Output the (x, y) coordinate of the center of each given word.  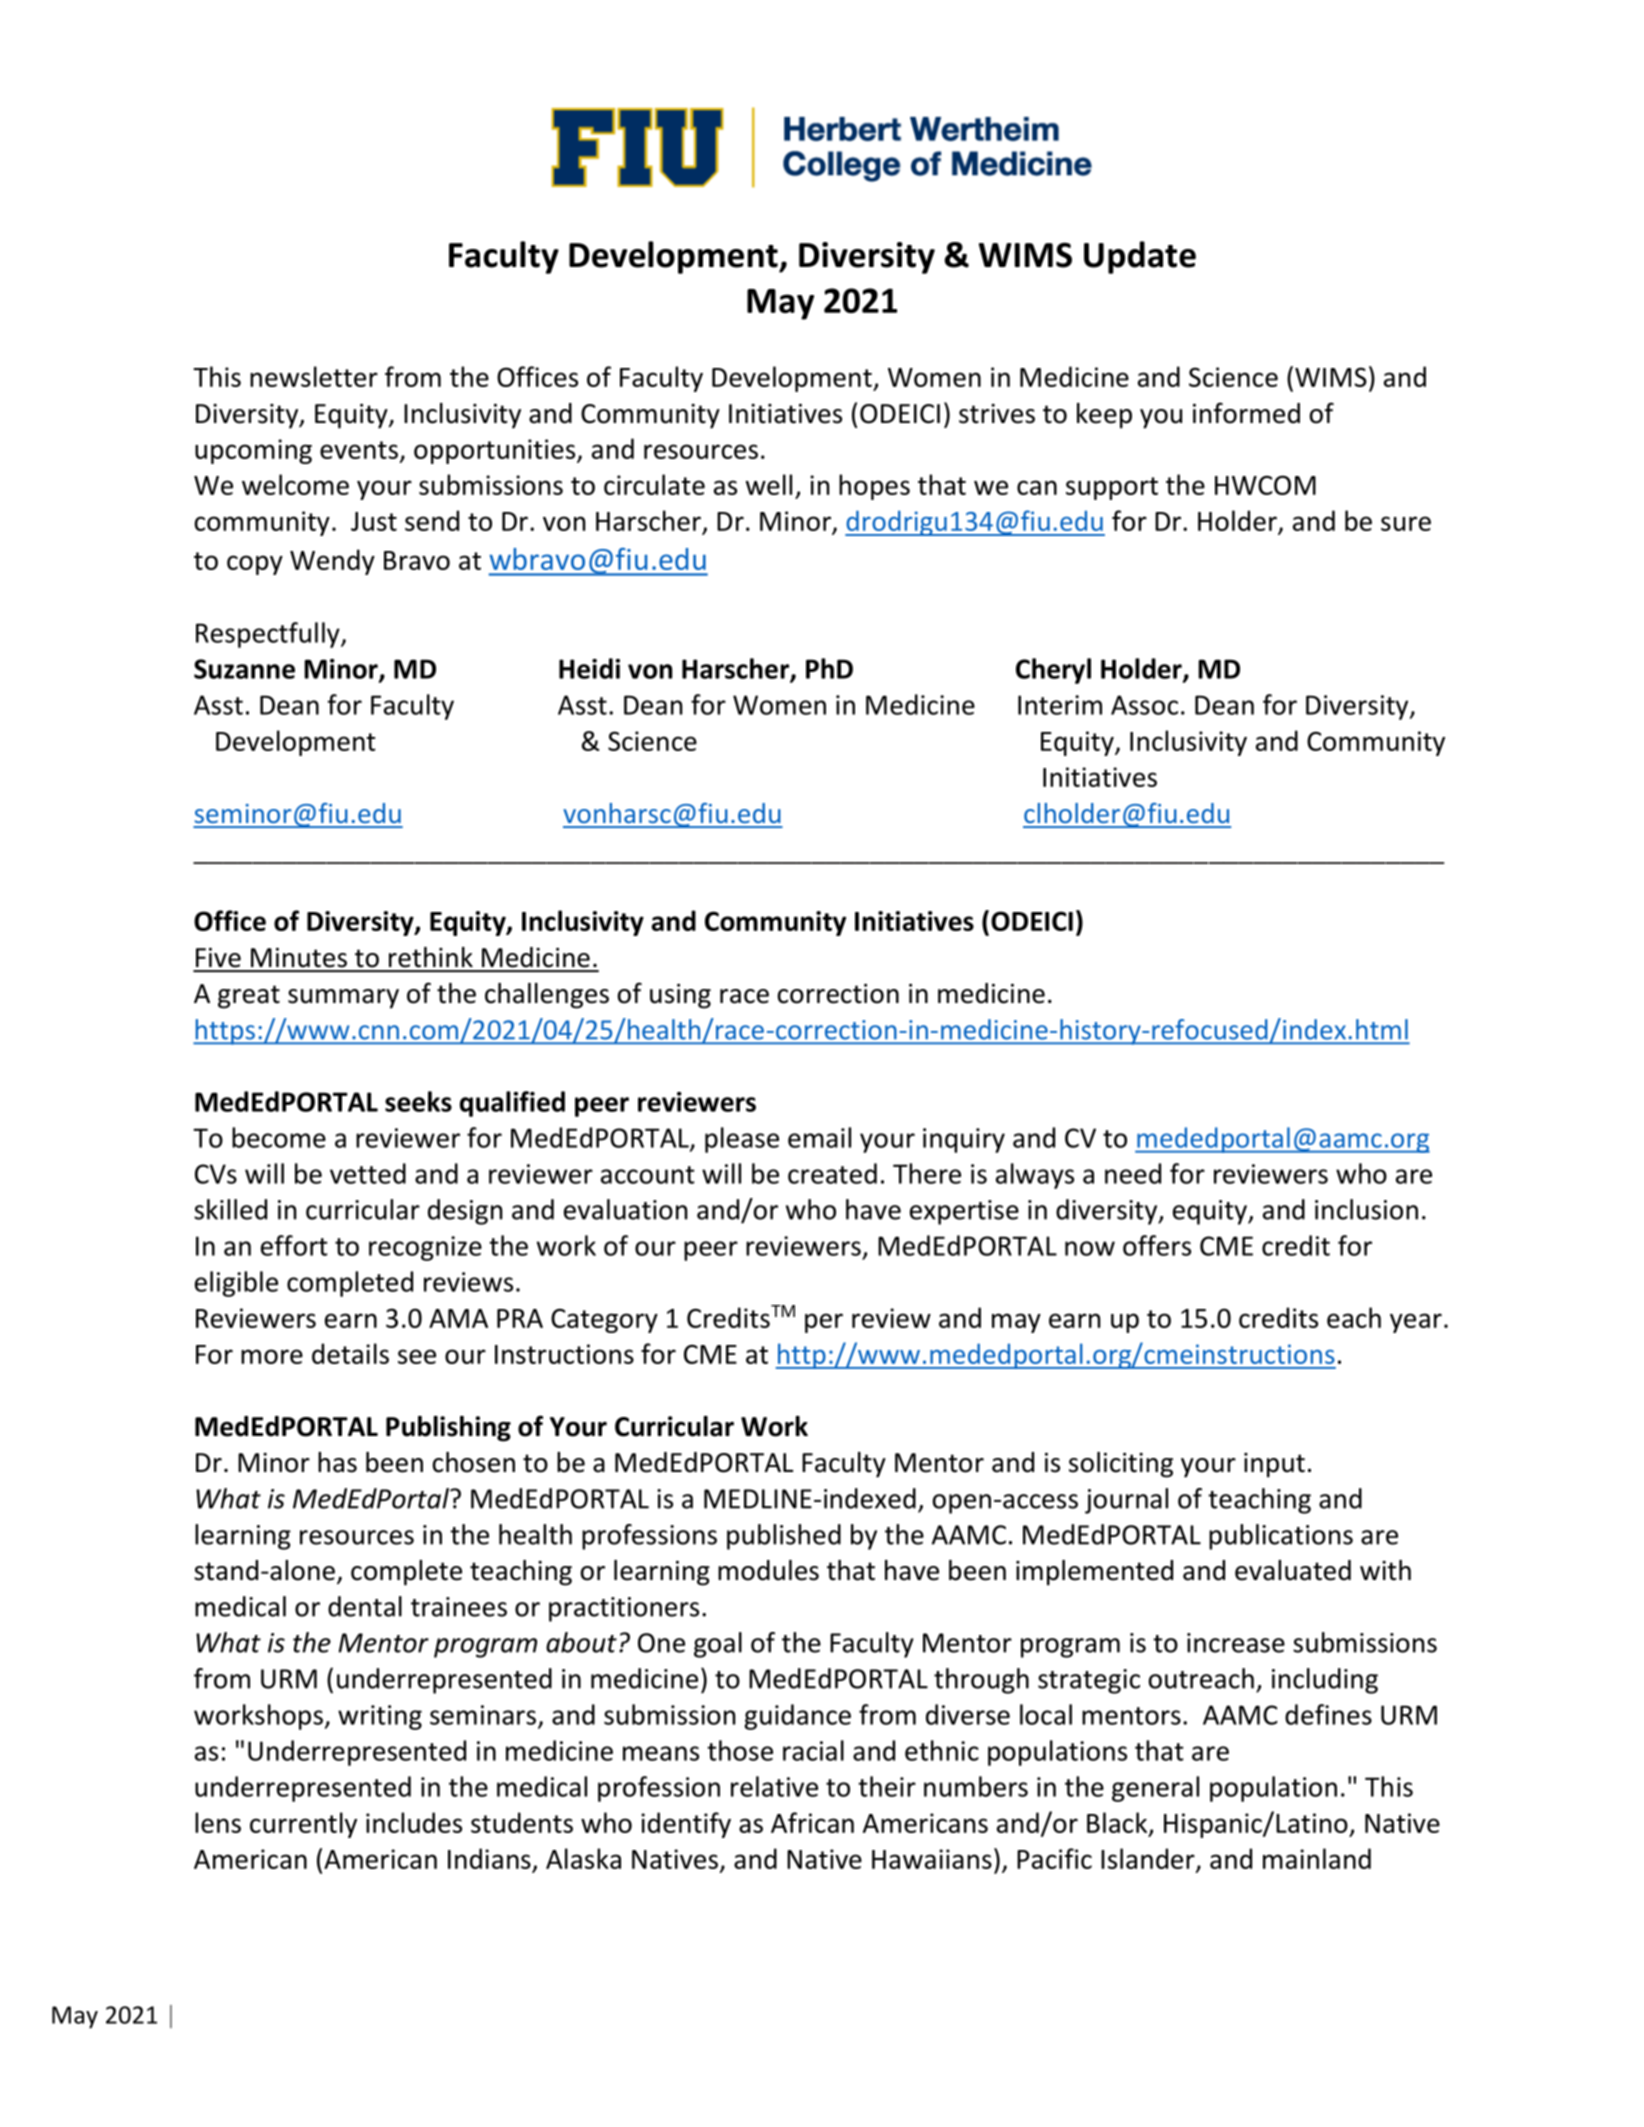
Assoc (1144, 705)
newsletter (314, 376)
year (1416, 1323)
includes (414, 1822)
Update (1140, 257)
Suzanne (244, 669)
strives (997, 414)
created (832, 1173)
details (350, 1353)
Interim (1060, 705)
